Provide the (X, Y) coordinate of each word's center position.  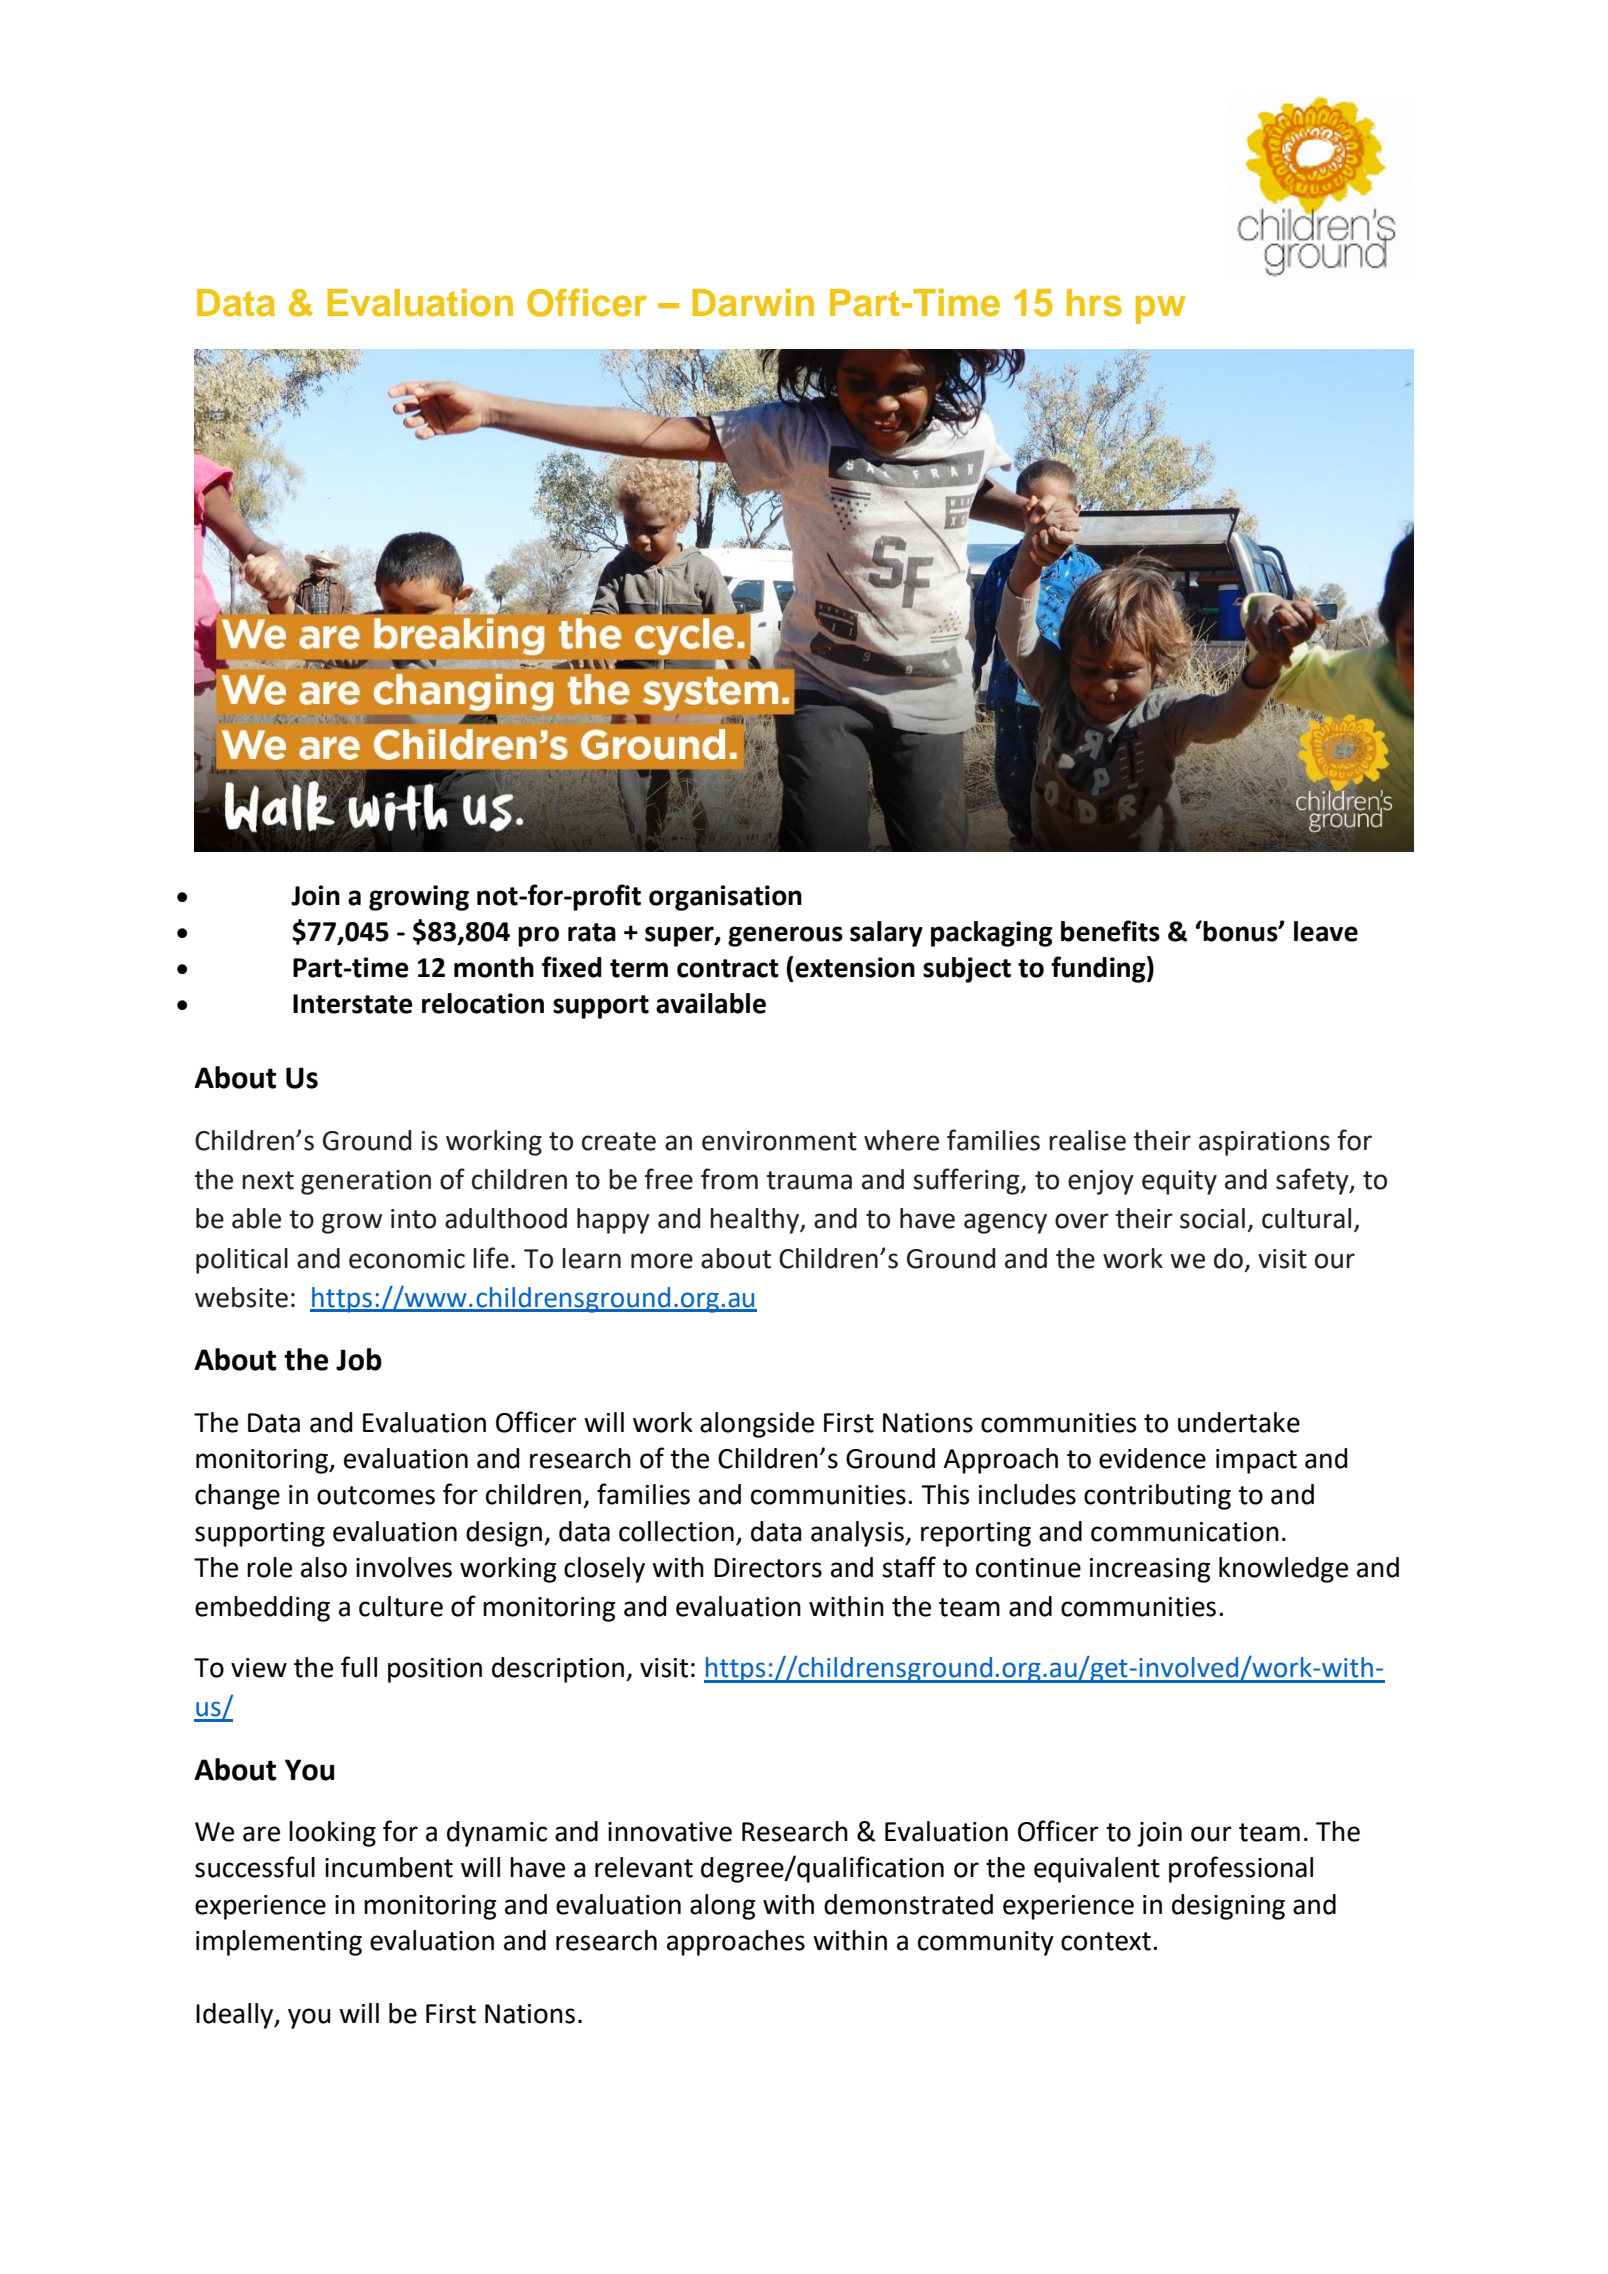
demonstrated (908, 1904)
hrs (1094, 303)
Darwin (753, 303)
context (1106, 1941)
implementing (279, 1943)
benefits (1110, 931)
